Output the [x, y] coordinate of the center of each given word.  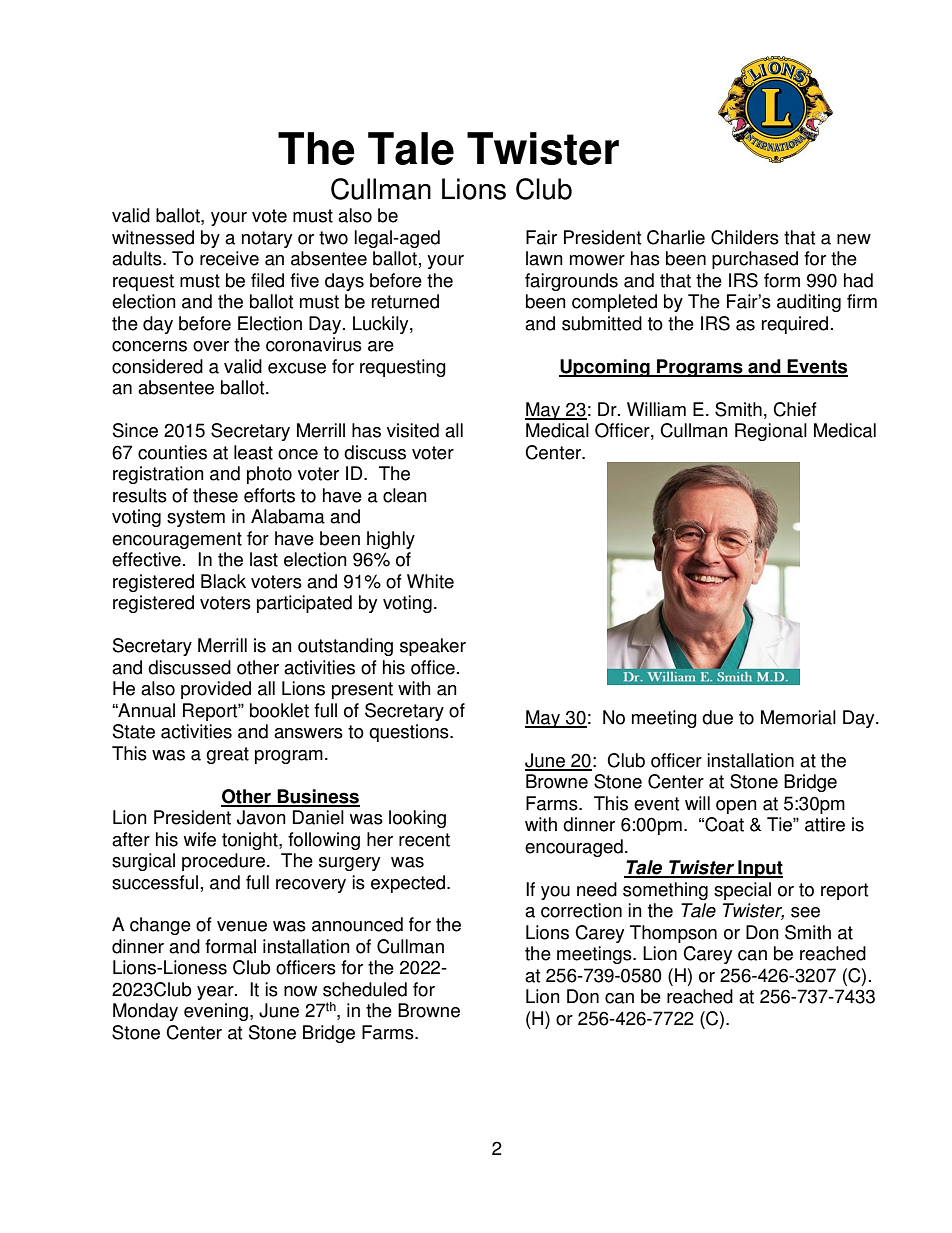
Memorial [798, 717]
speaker [433, 647]
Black [223, 581]
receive [229, 258]
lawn [544, 258]
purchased [755, 260]
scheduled [365, 989]
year [216, 993]
